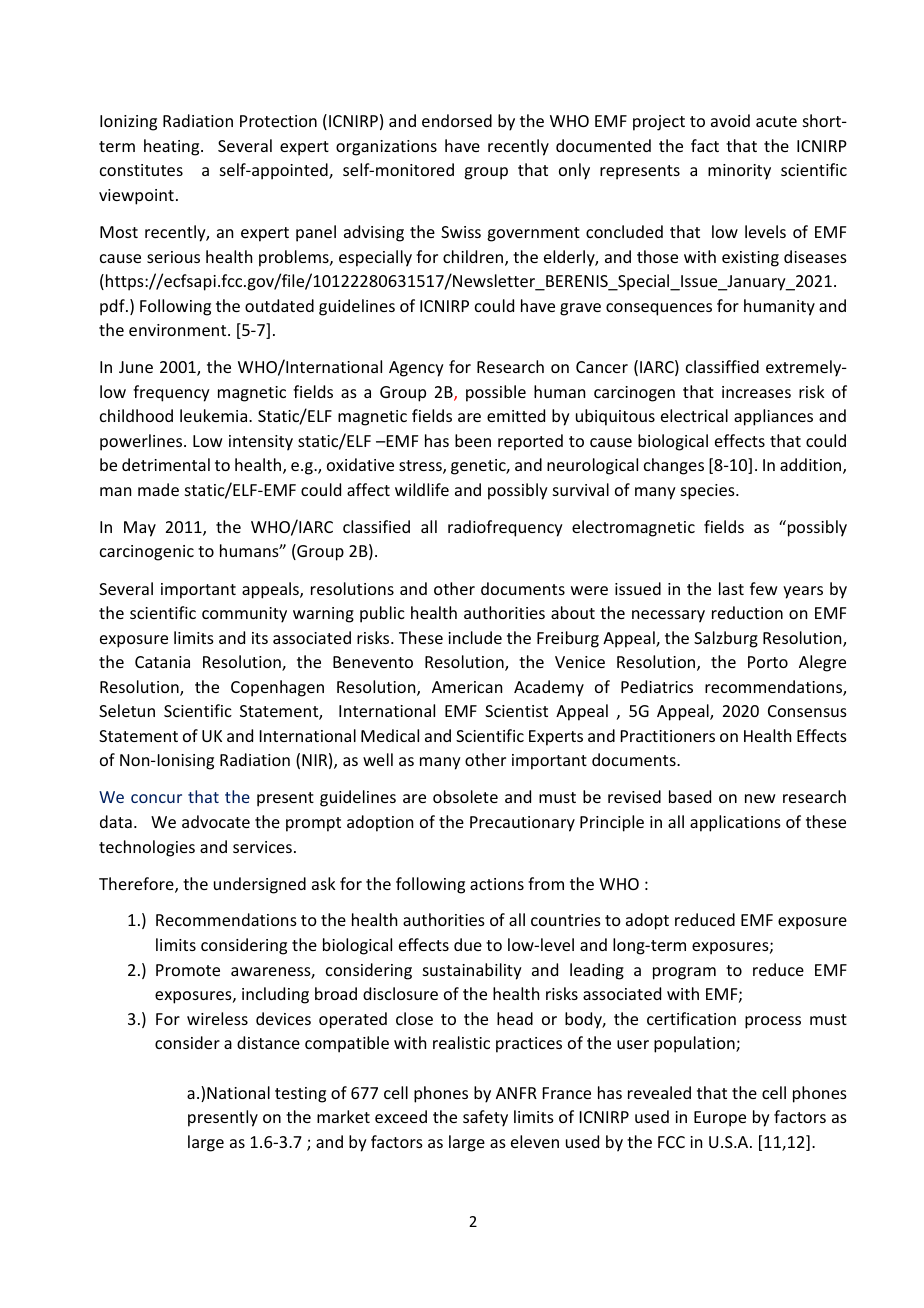  Describe the element at coordinates (141, 170) in the page. I see `constitutes` at that location.
